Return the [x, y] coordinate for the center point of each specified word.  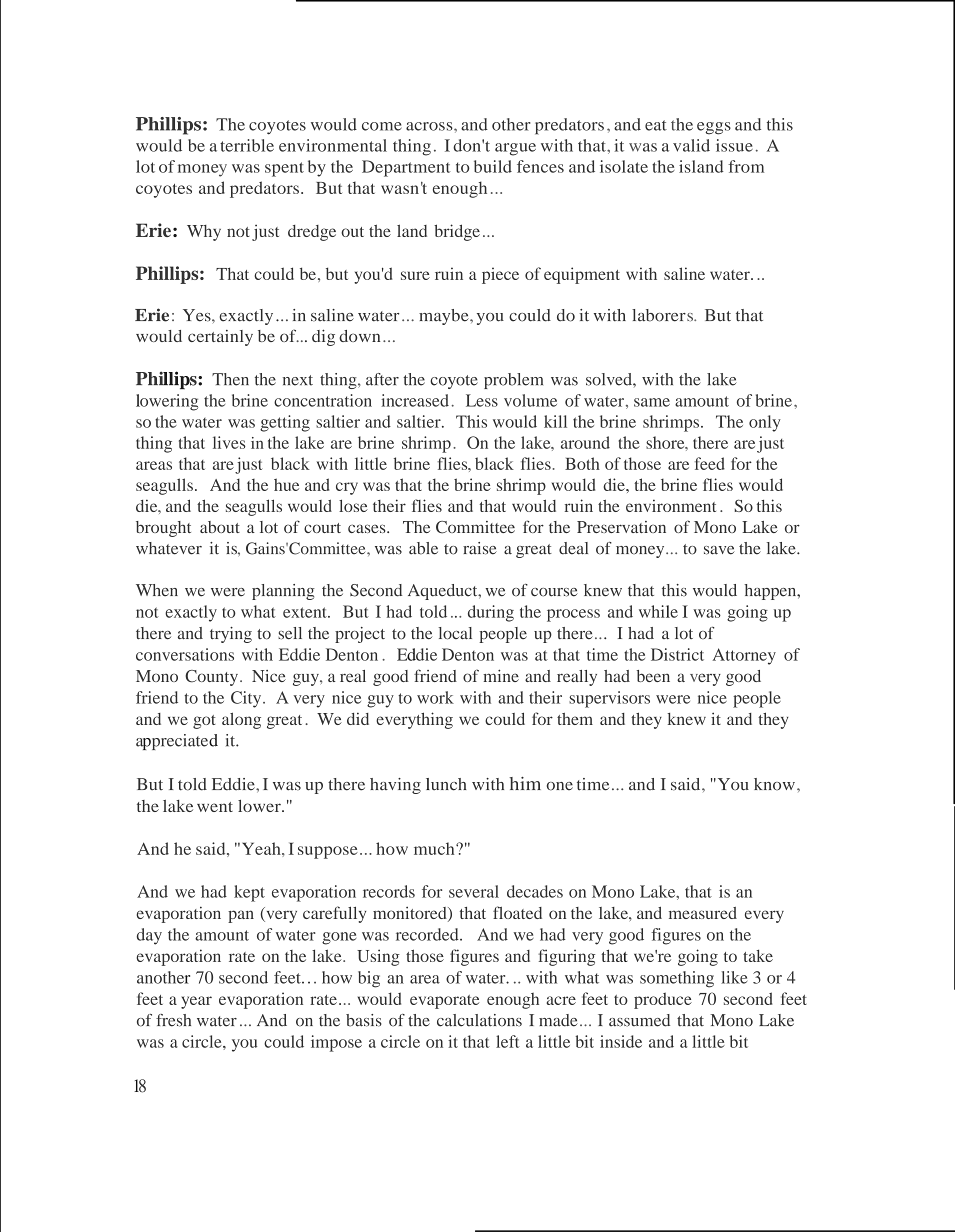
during [491, 613]
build [493, 166]
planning [283, 592]
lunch [446, 784]
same [652, 402]
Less [482, 400]
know [774, 784]
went [215, 807]
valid [691, 145]
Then [230, 379]
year [196, 1002]
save [719, 550]
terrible [247, 145]
